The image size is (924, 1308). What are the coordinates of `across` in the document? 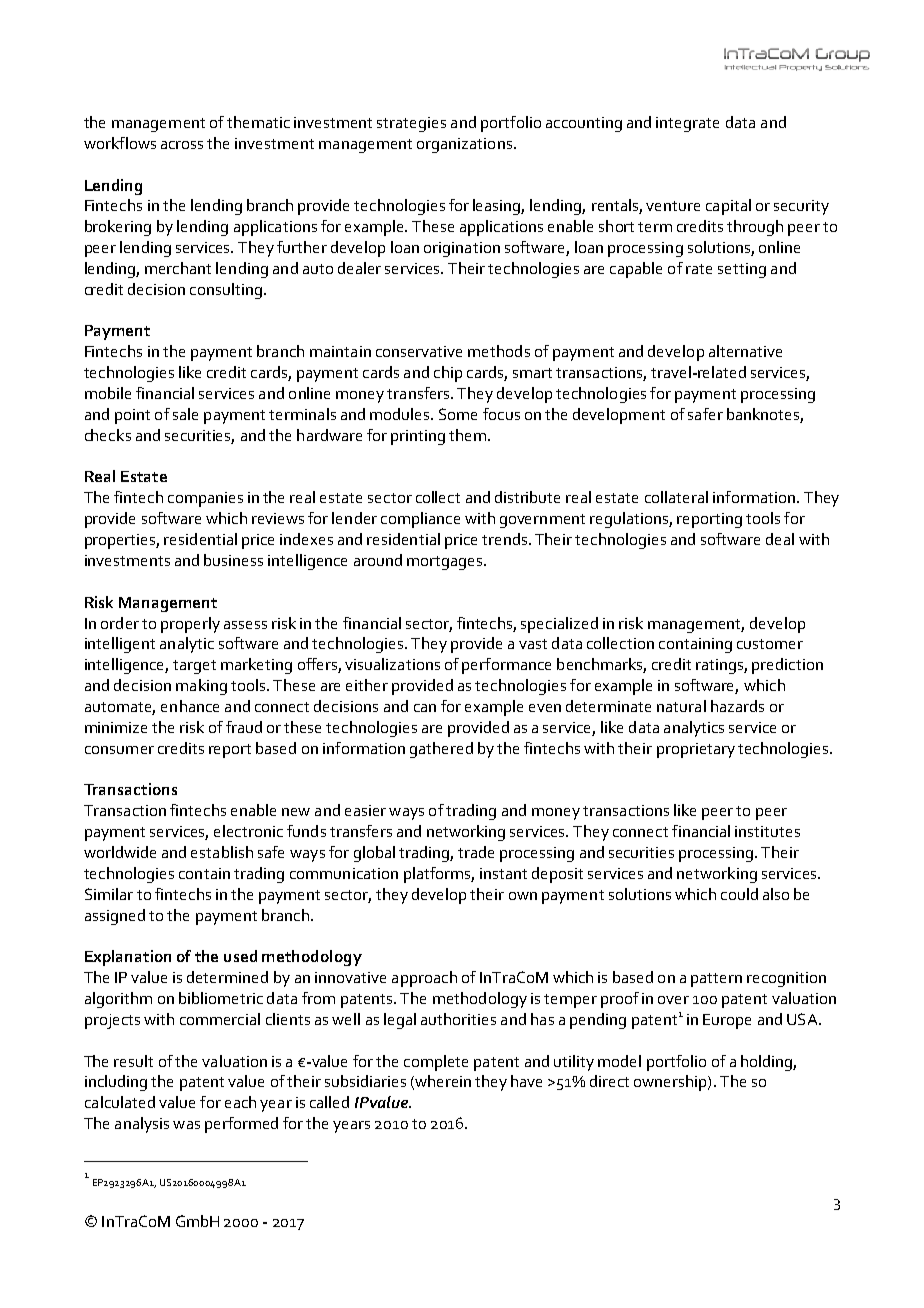 It's located at (182, 145).
